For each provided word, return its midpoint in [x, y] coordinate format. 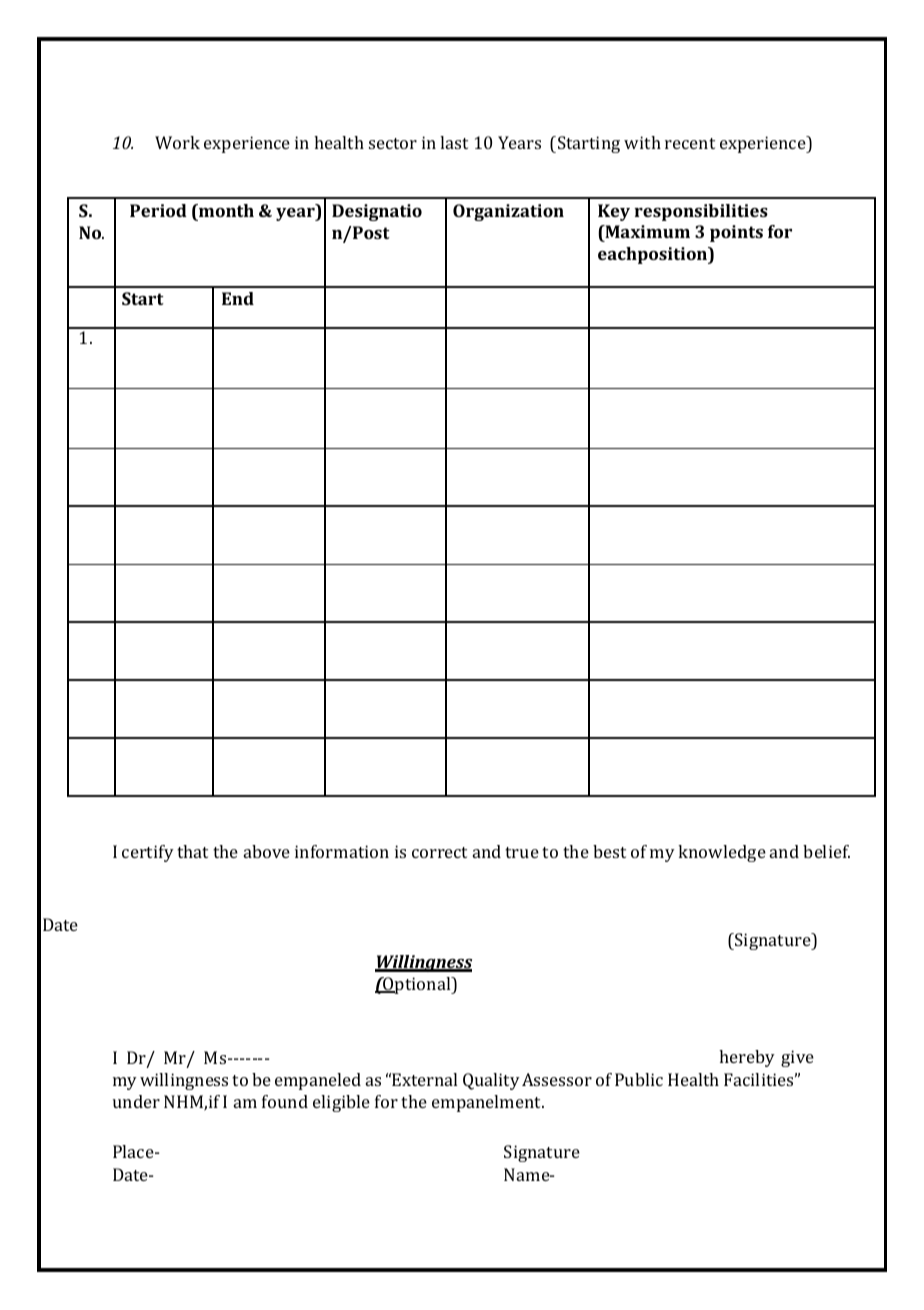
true [522, 852]
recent [690, 143]
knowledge [722, 853]
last [454, 142]
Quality [491, 1081]
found [285, 1101]
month [225, 210]
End [238, 298]
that [192, 851]
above [267, 851]
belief [826, 851]
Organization [508, 212]
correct [439, 852]
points [736, 233]
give [797, 1058]
